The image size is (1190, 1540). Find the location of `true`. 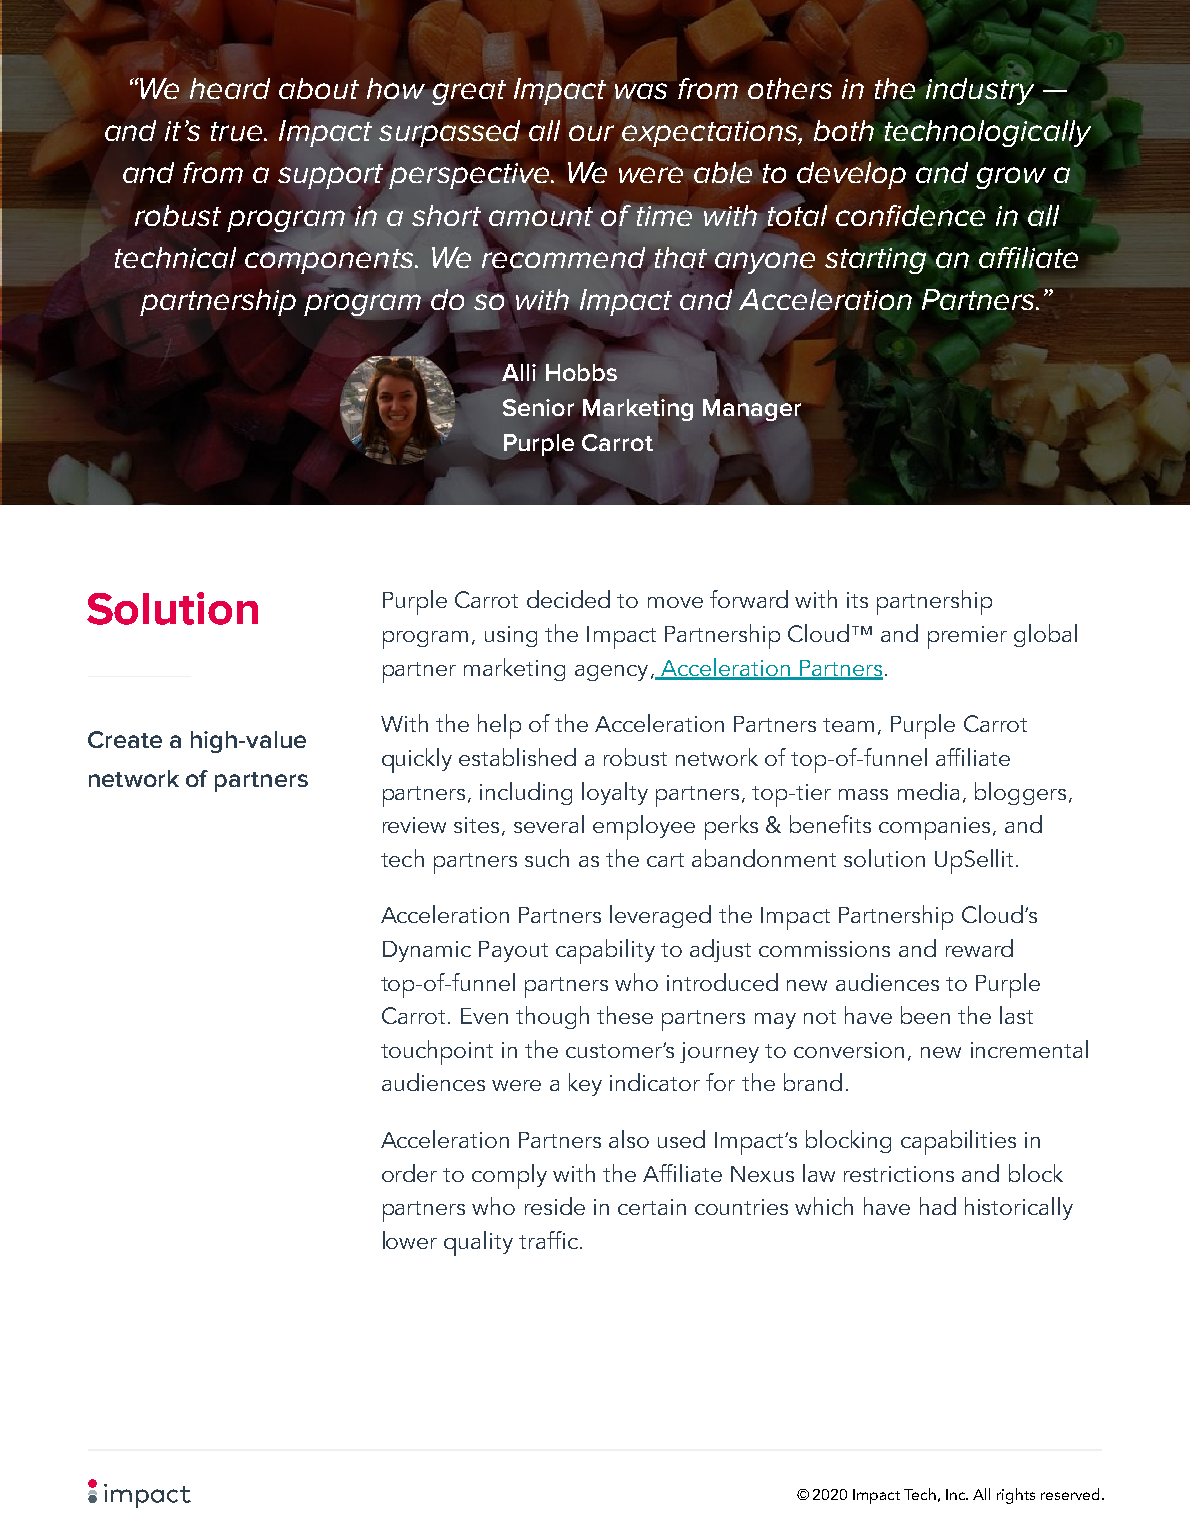

true is located at coordinates (238, 131).
